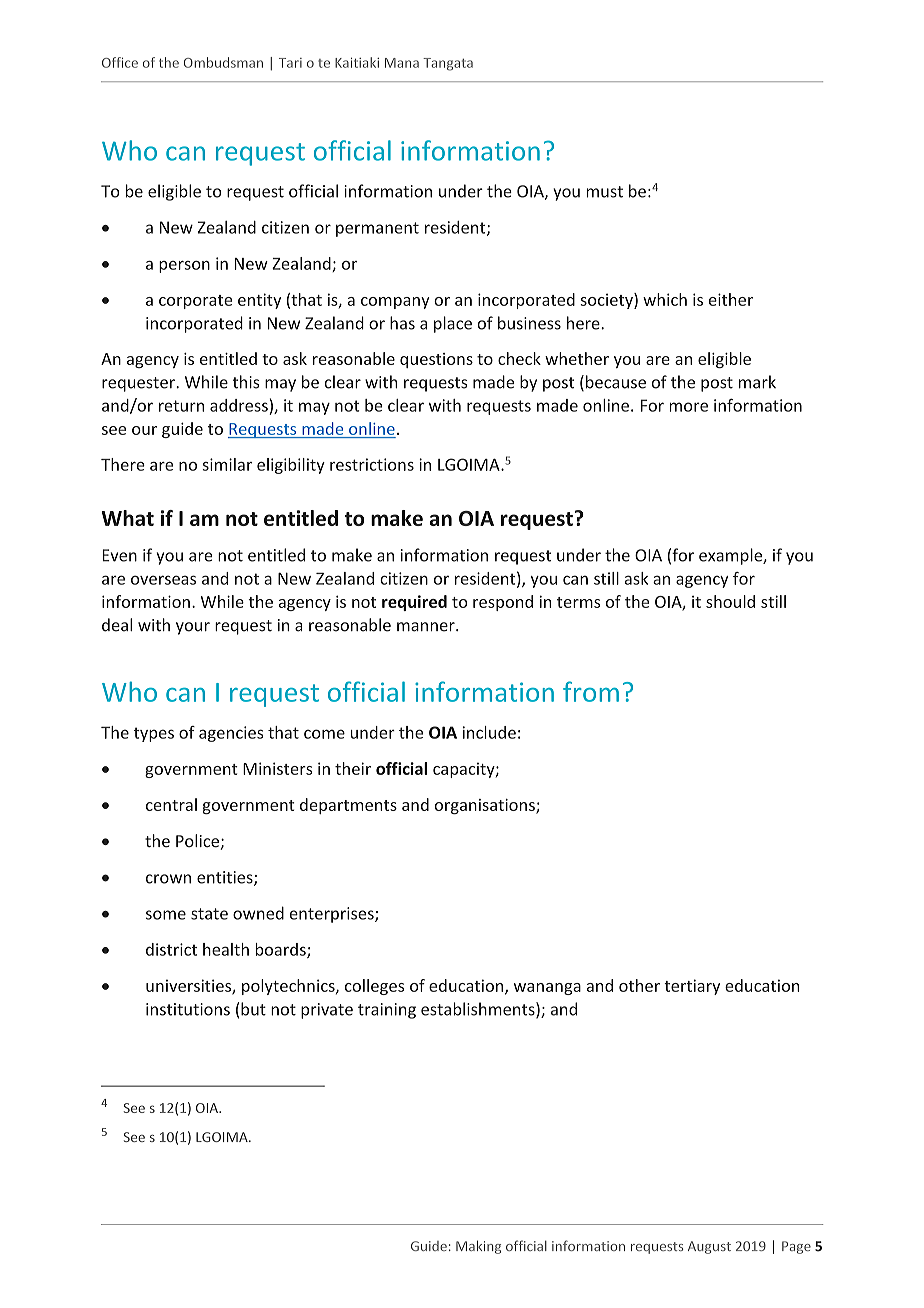  What do you see at coordinates (402, 63) in the image?
I see `Mana` at bounding box center [402, 63].
